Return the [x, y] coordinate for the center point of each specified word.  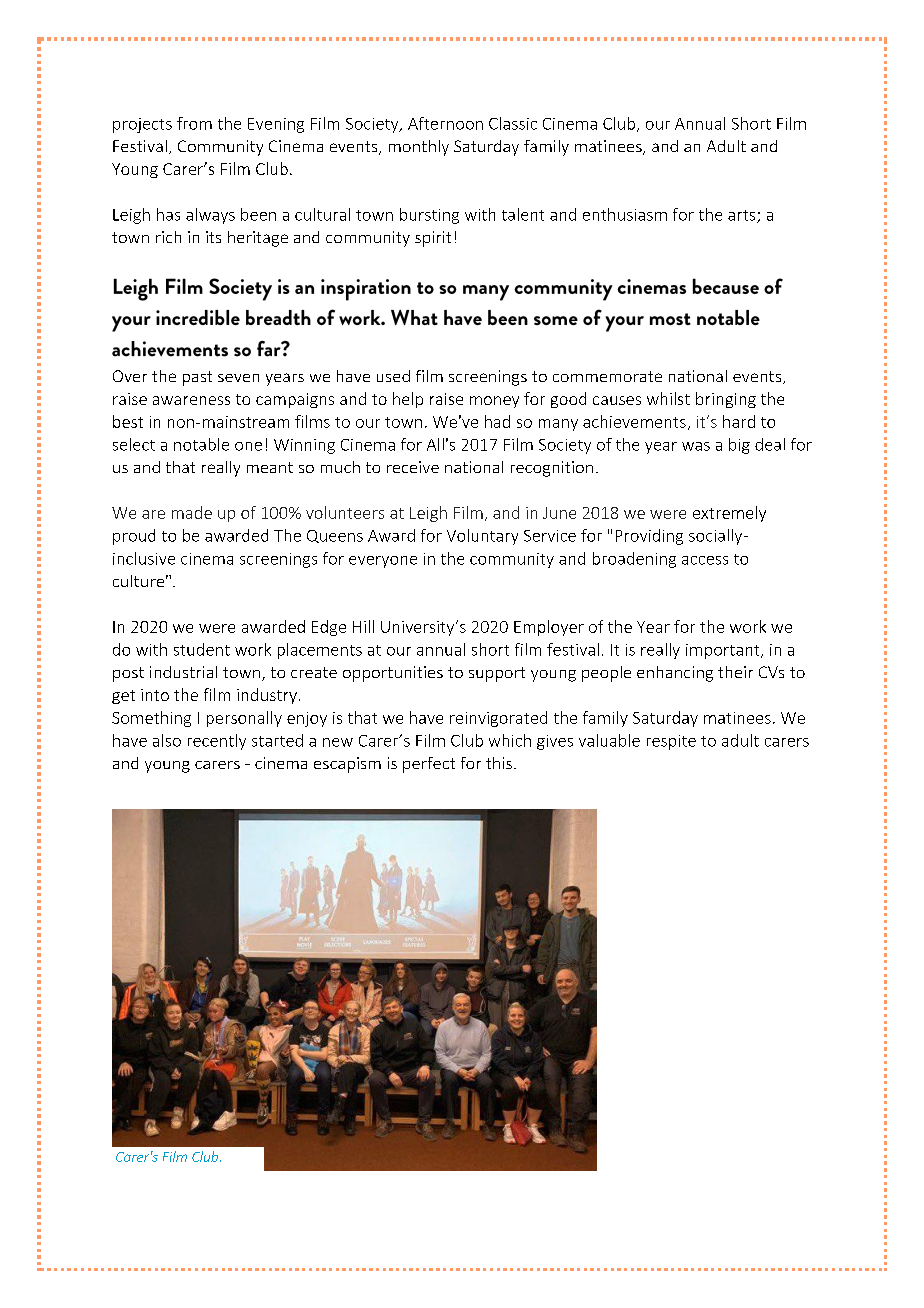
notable [201, 444]
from [194, 123]
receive [413, 467]
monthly [419, 148]
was [696, 446]
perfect [429, 765]
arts [743, 216]
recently [217, 742]
